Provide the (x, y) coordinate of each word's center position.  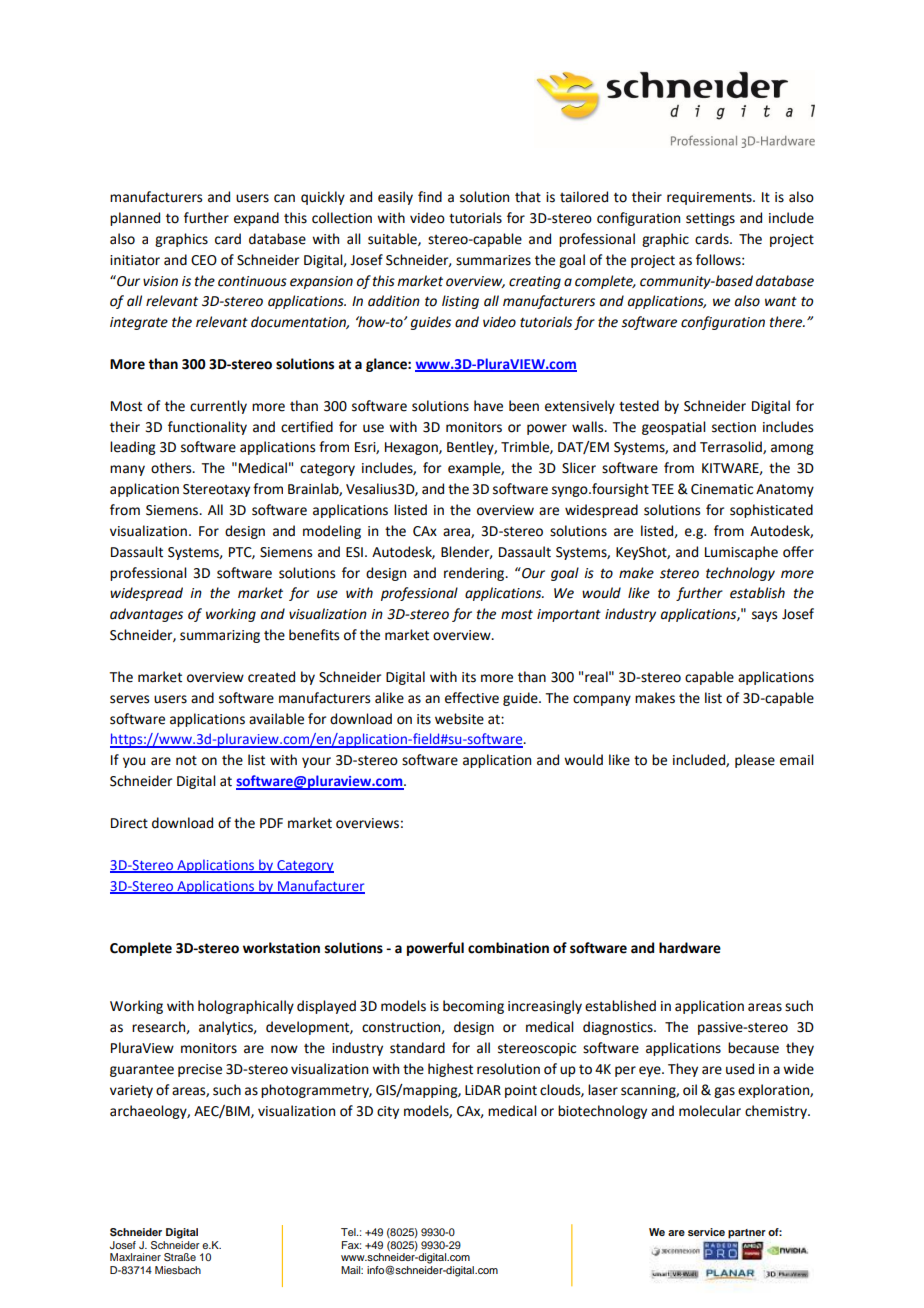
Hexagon (412, 448)
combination (508, 948)
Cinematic (722, 489)
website (459, 719)
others (172, 468)
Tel (349, 1232)
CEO (204, 260)
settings (710, 219)
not (186, 760)
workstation (281, 948)
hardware (690, 948)
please (755, 761)
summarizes (493, 260)
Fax (351, 1245)
